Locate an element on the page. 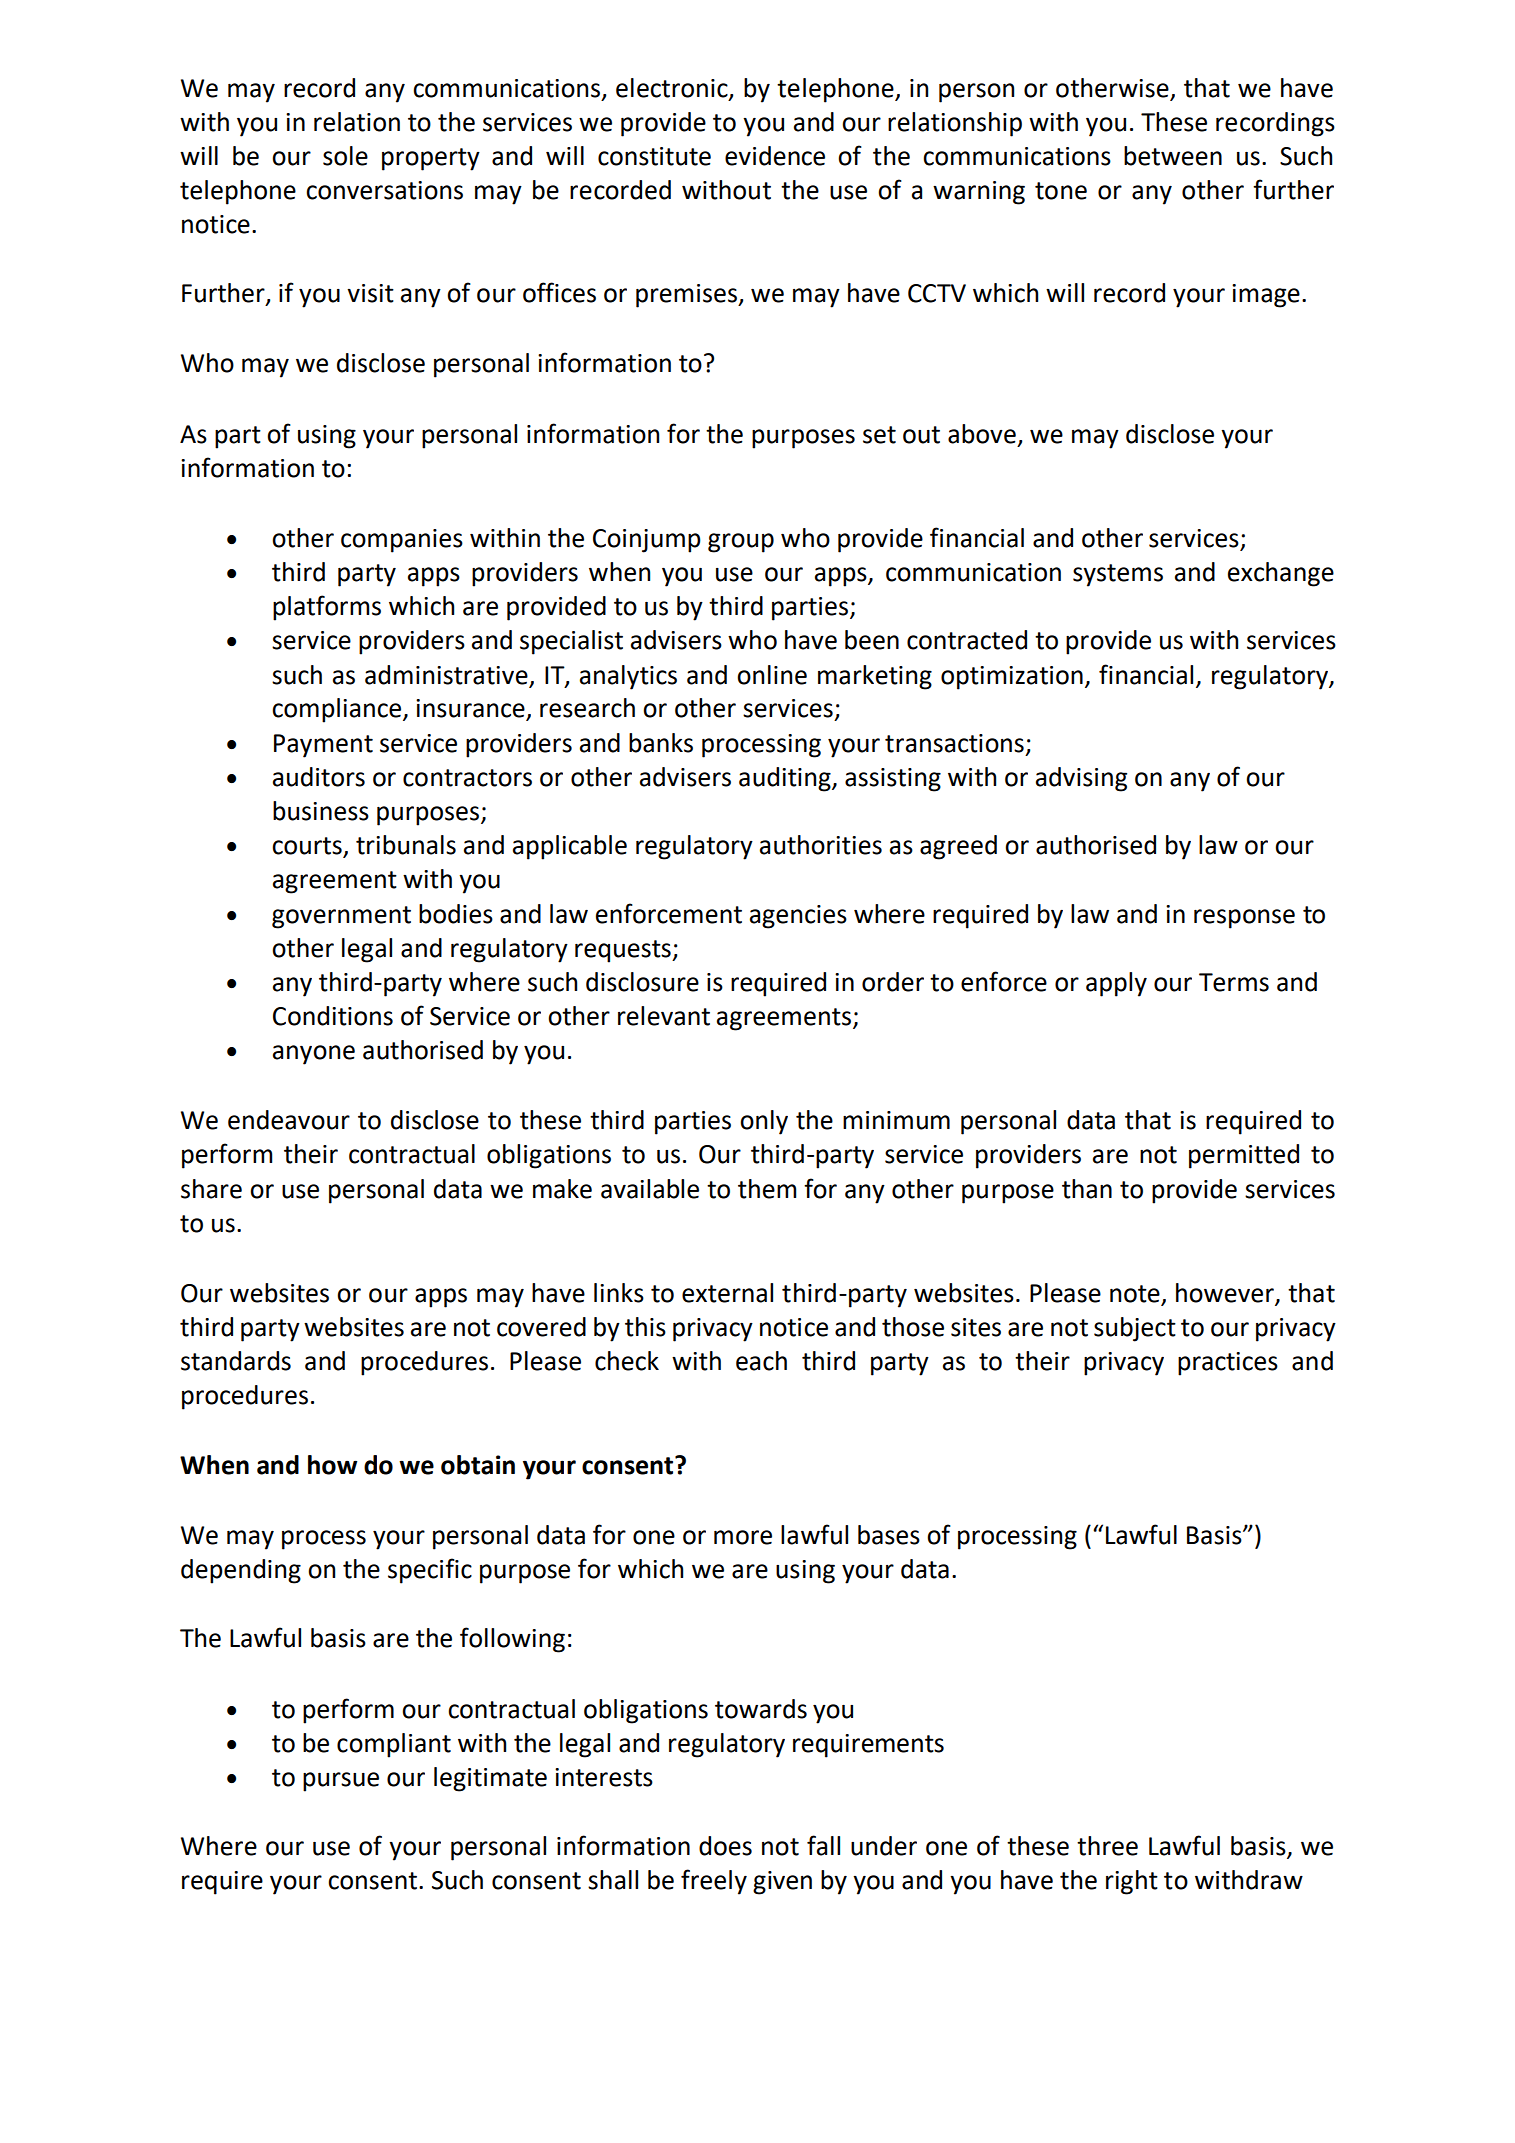 The width and height of the document is (1515, 2143). evidence is located at coordinates (775, 156).
